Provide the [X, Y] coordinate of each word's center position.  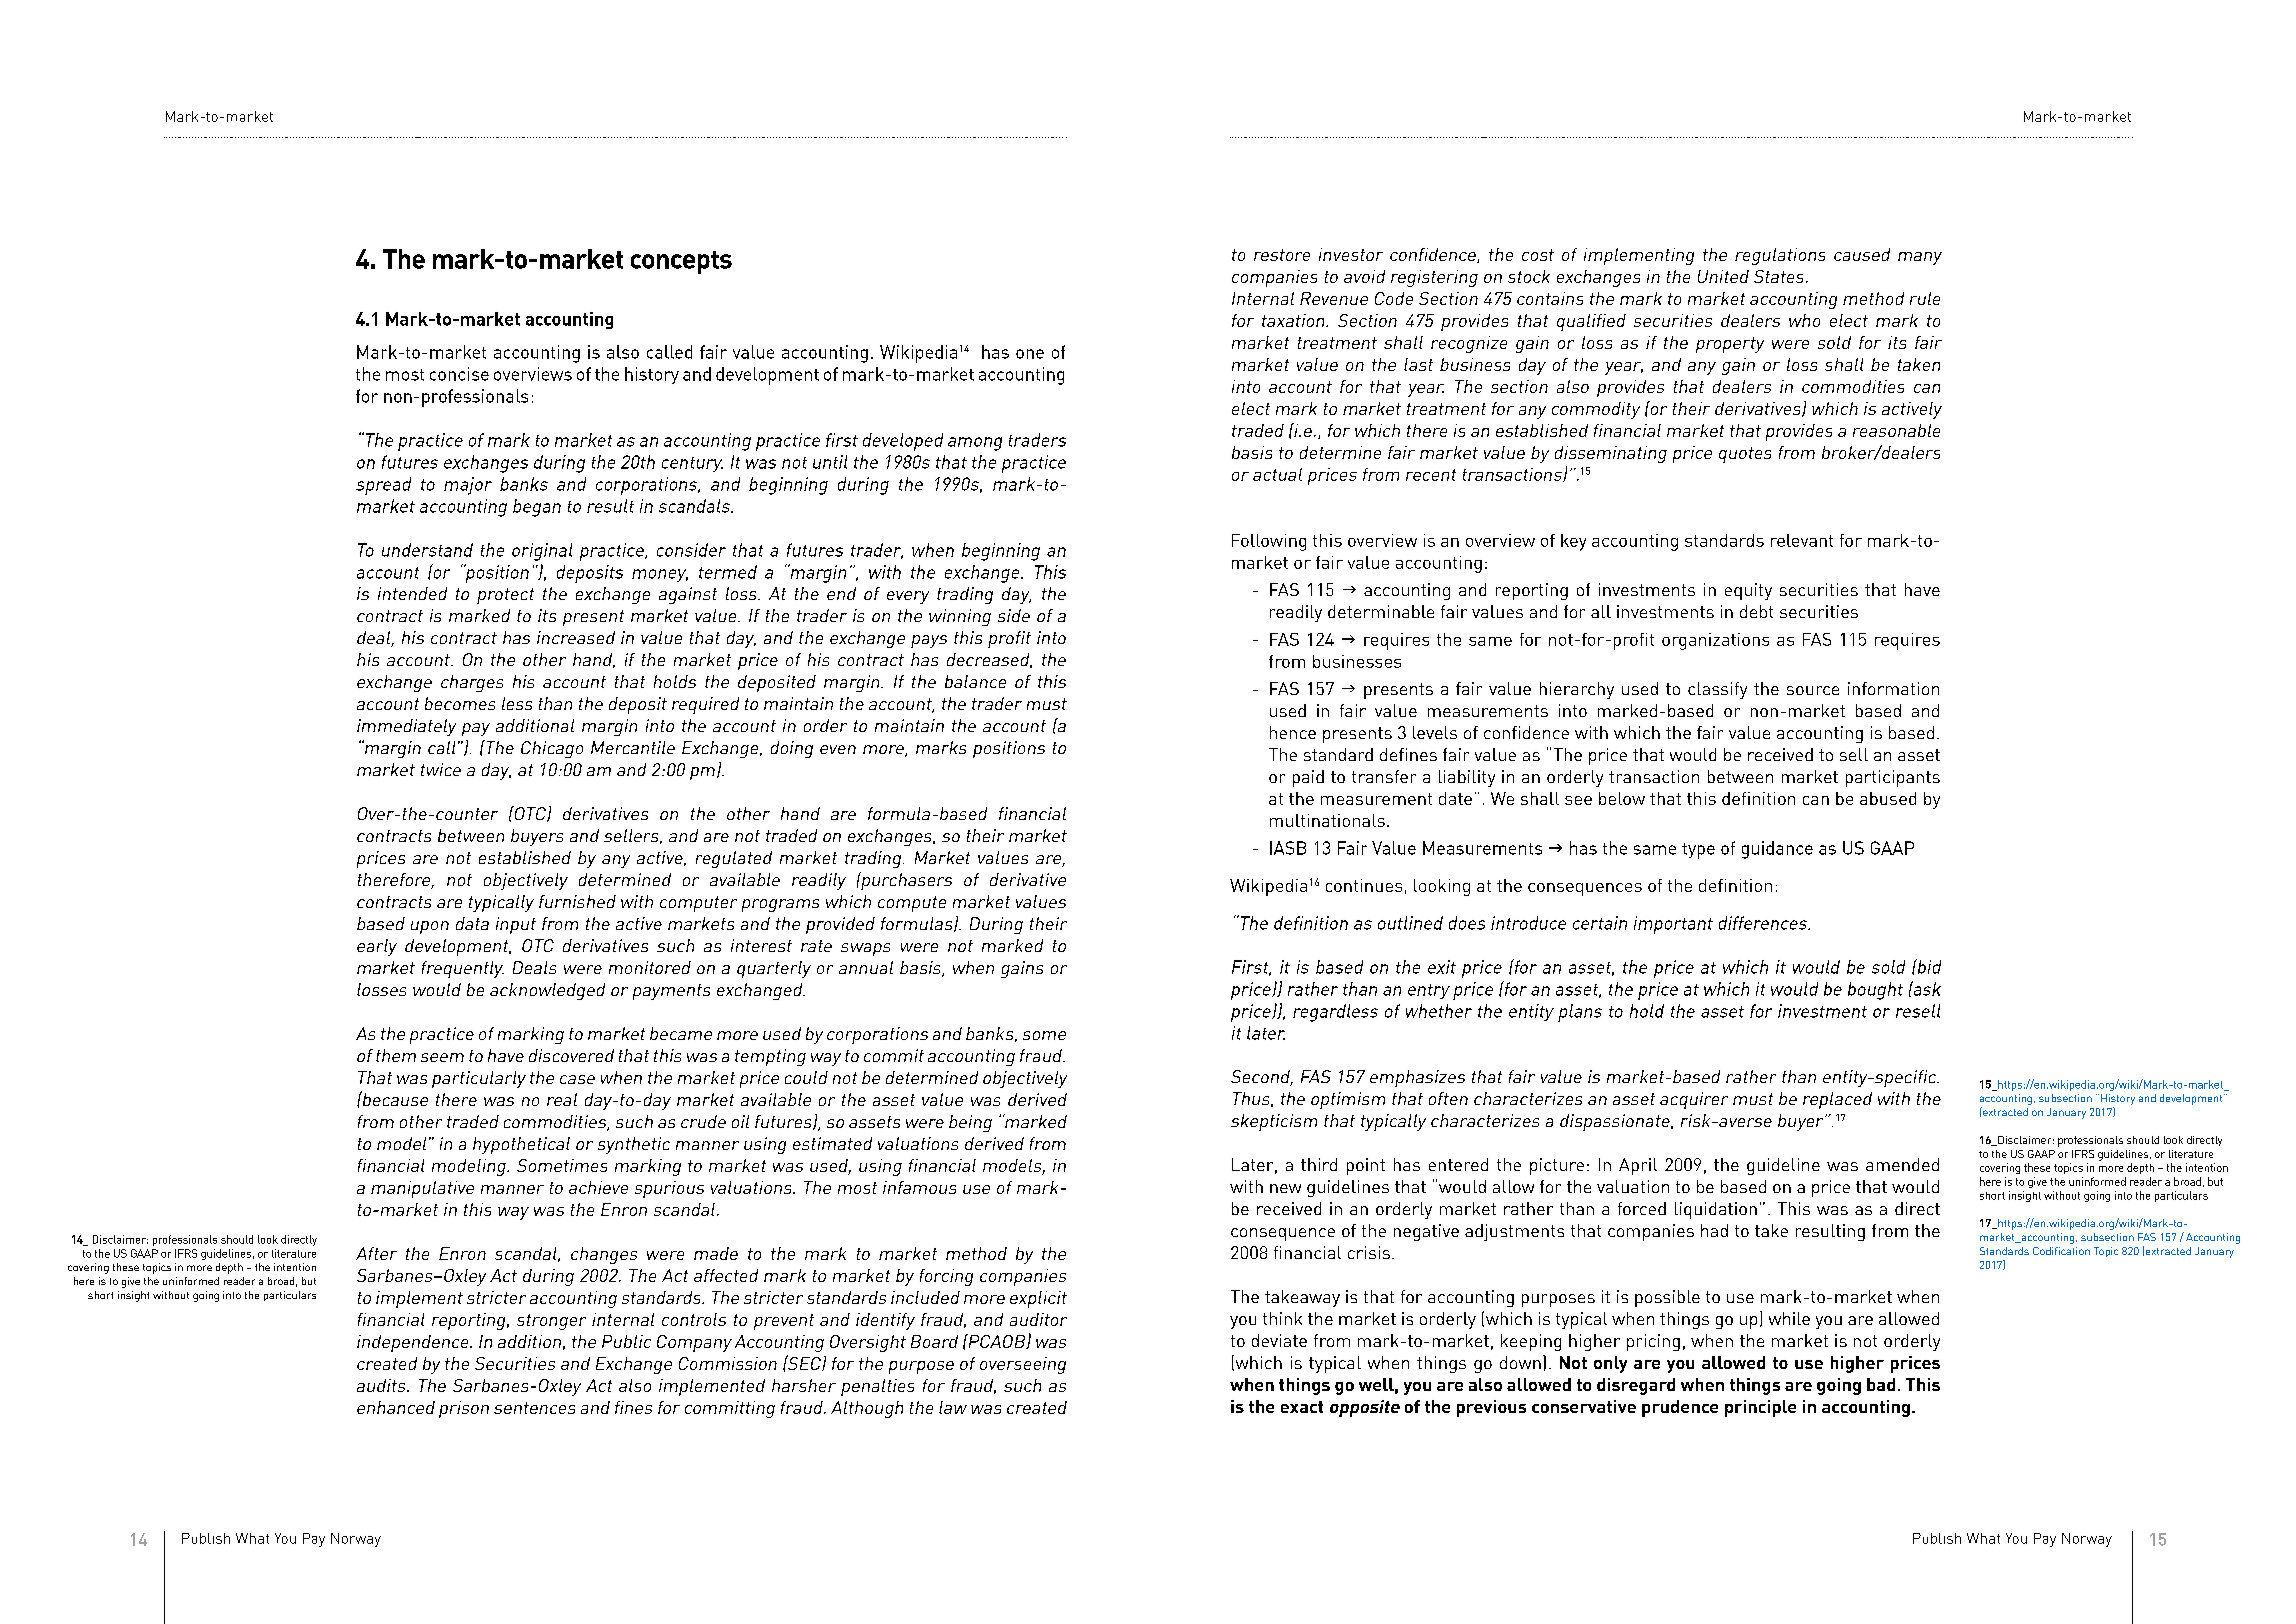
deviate [1279, 1340]
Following [1269, 542]
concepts [681, 262]
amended [1902, 1164]
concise [459, 374]
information [1893, 688]
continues [1364, 885]
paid [1308, 778]
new [1285, 1188]
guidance [1777, 850]
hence [1293, 732]
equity [1748, 591]
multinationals [1327, 820]
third [1319, 1164]
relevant [1802, 540]
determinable [1381, 611]
